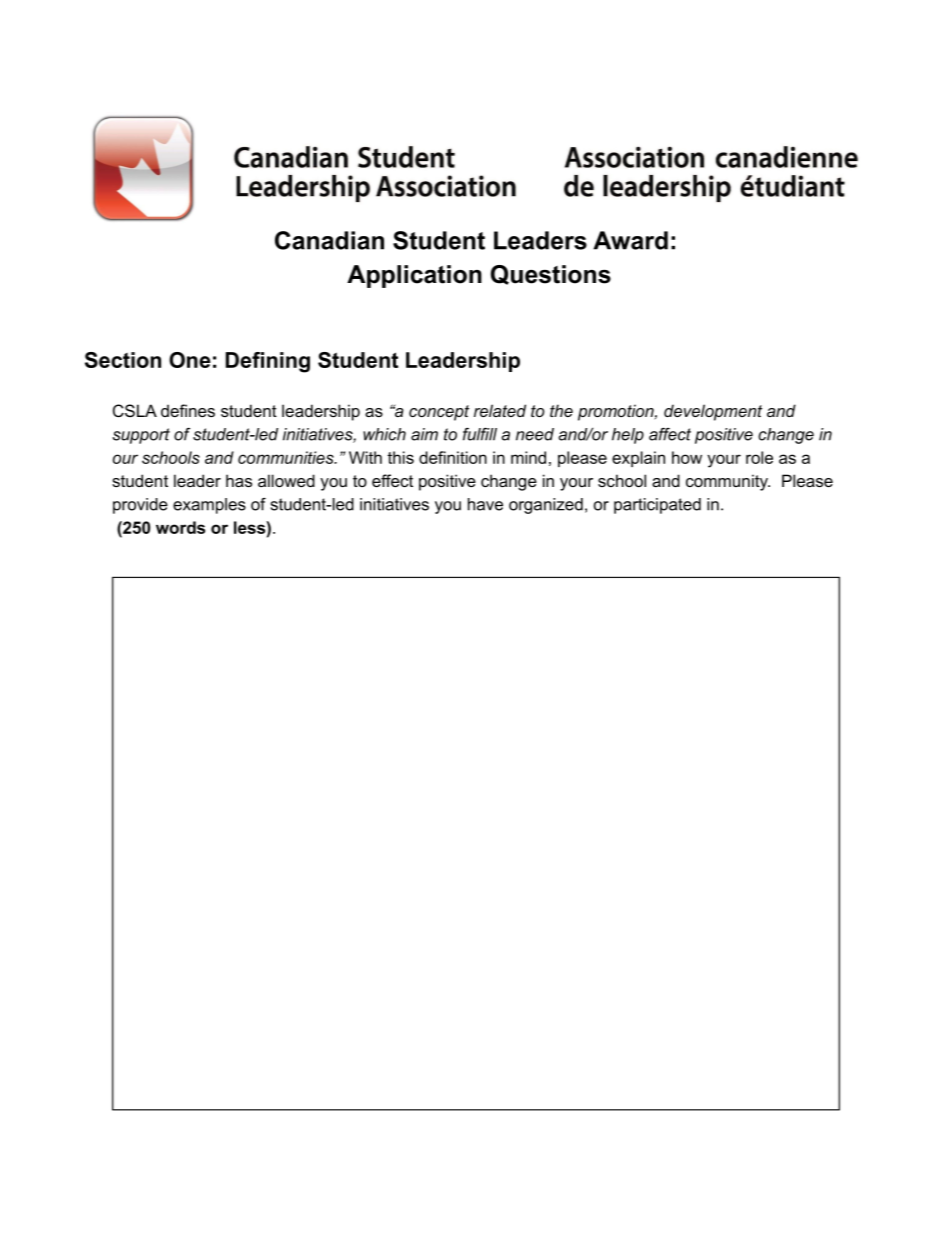 This document has height=1233, width=952. I want to click on development, so click(713, 412).
